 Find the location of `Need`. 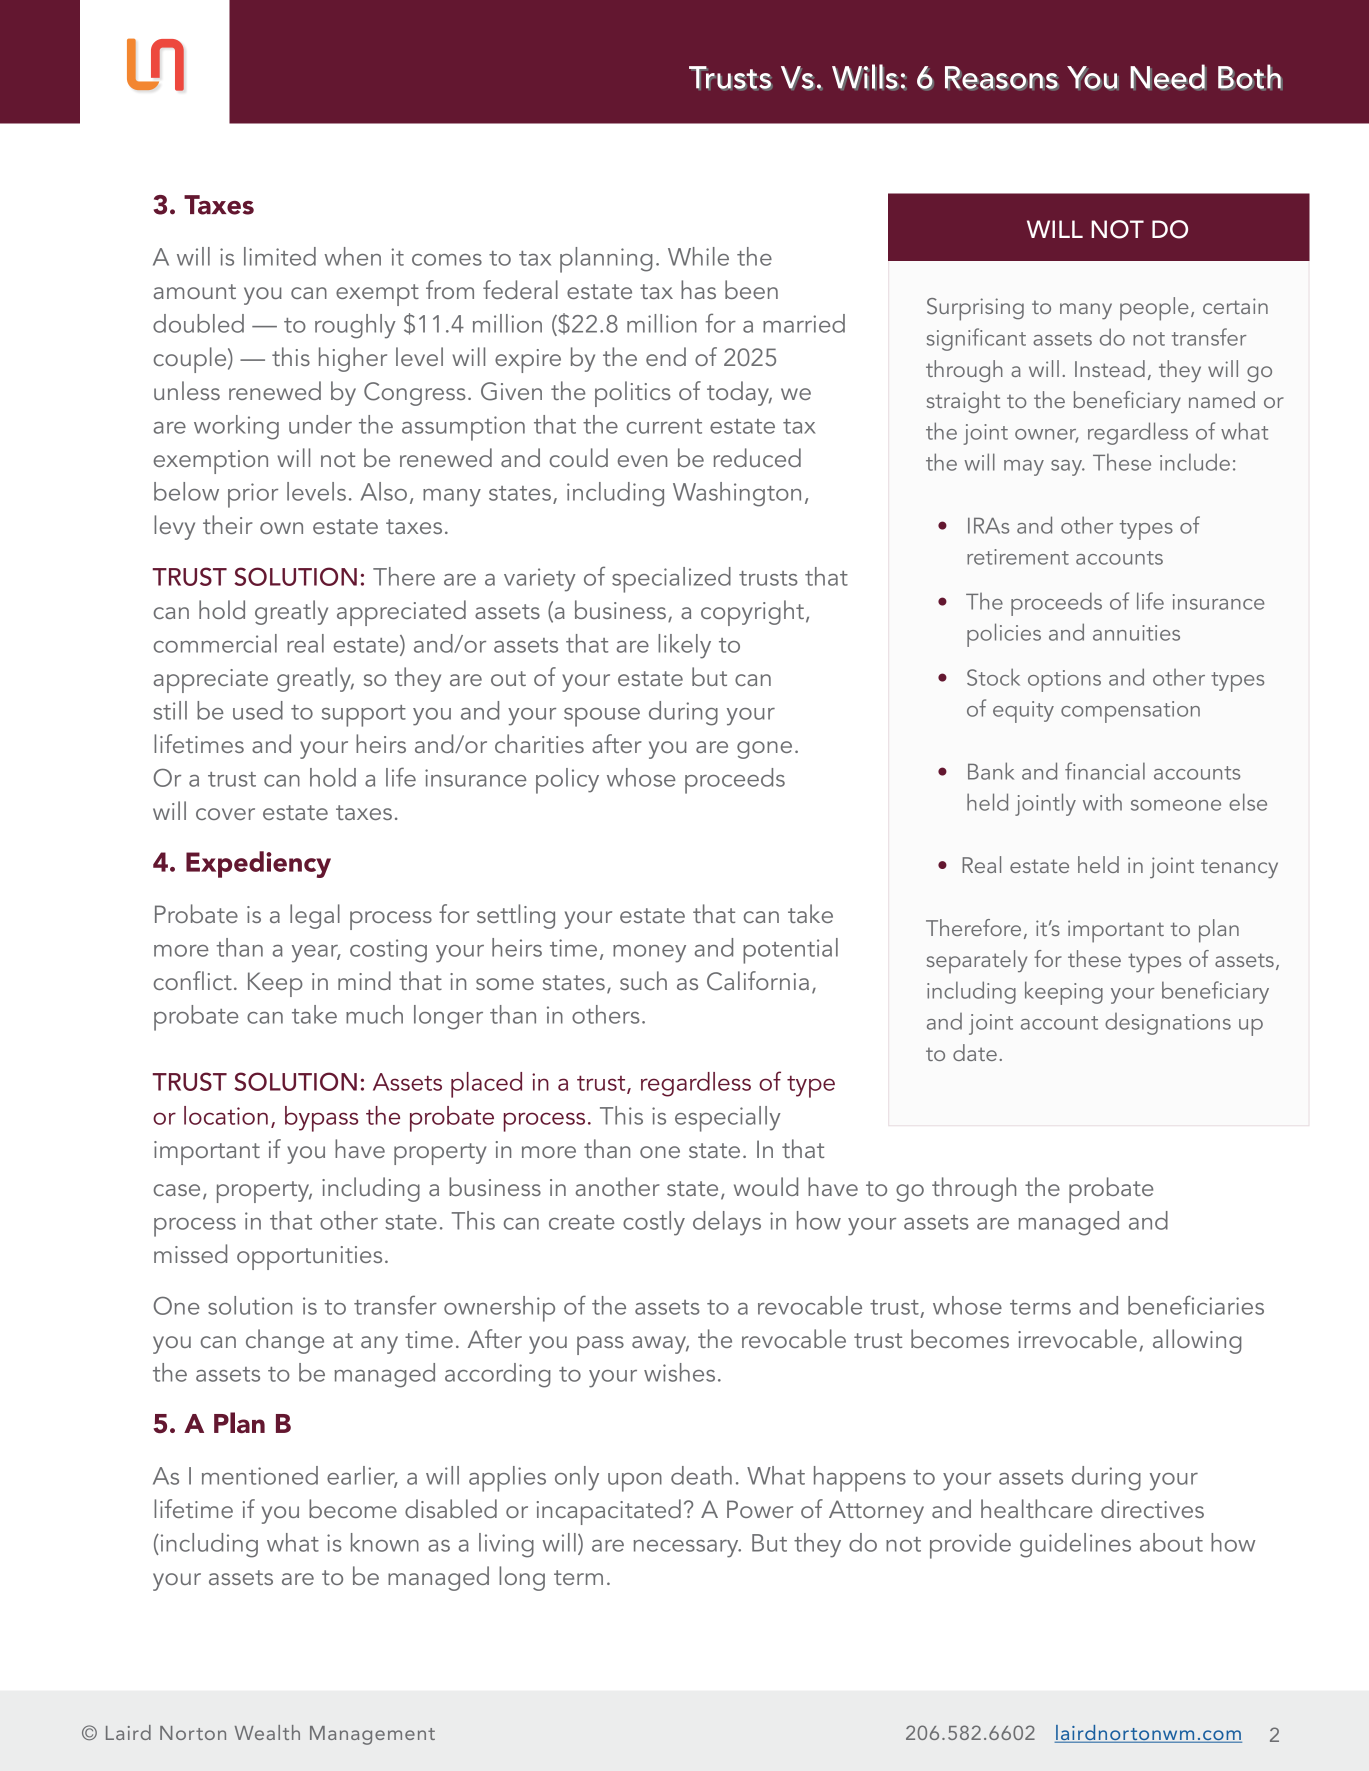

Need is located at coordinates (1168, 77).
